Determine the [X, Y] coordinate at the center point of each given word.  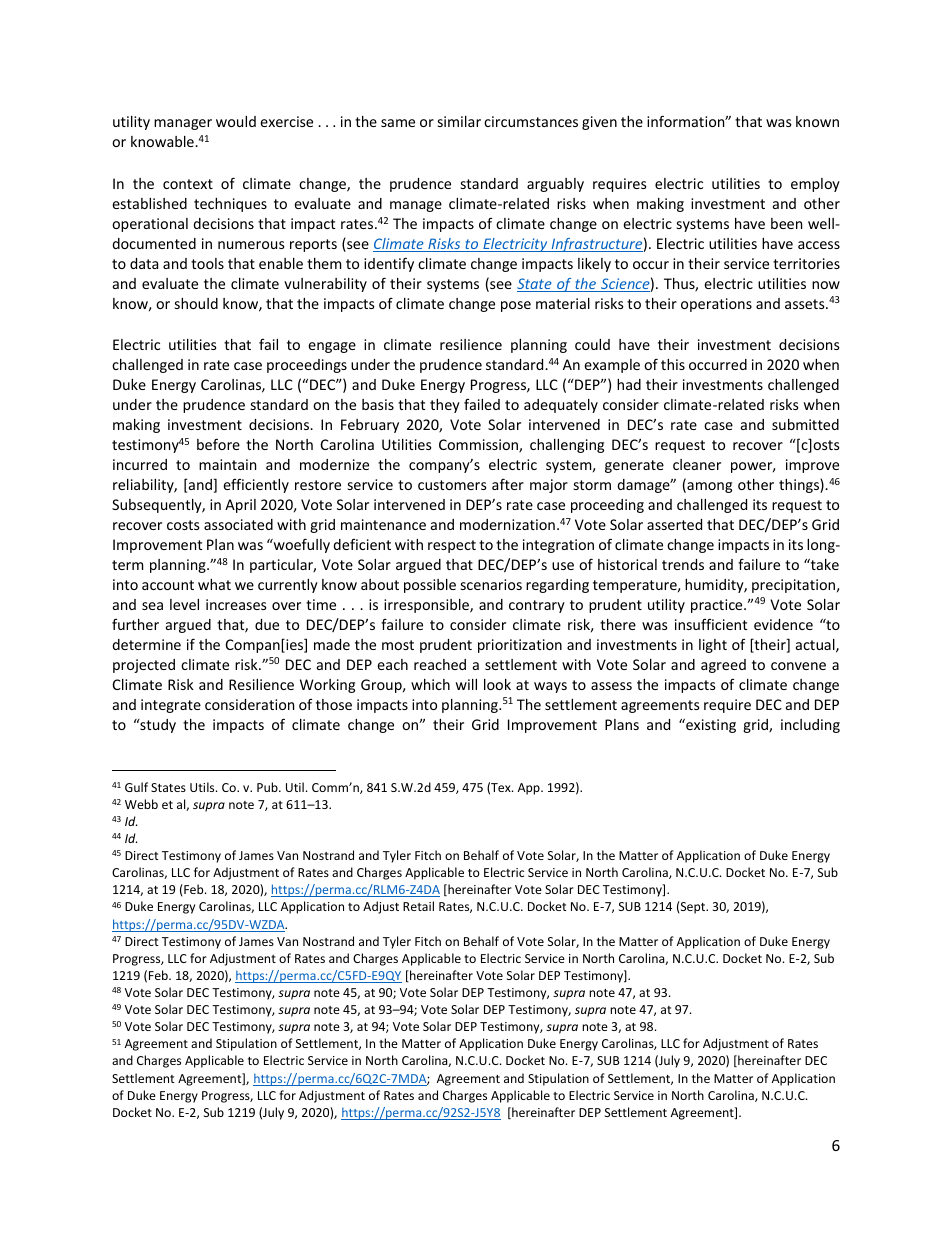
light [713, 646]
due [267, 624]
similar [459, 121]
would [236, 121]
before [218, 444]
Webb [141, 804]
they [445, 406]
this [673, 364]
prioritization [520, 646]
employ [815, 185]
